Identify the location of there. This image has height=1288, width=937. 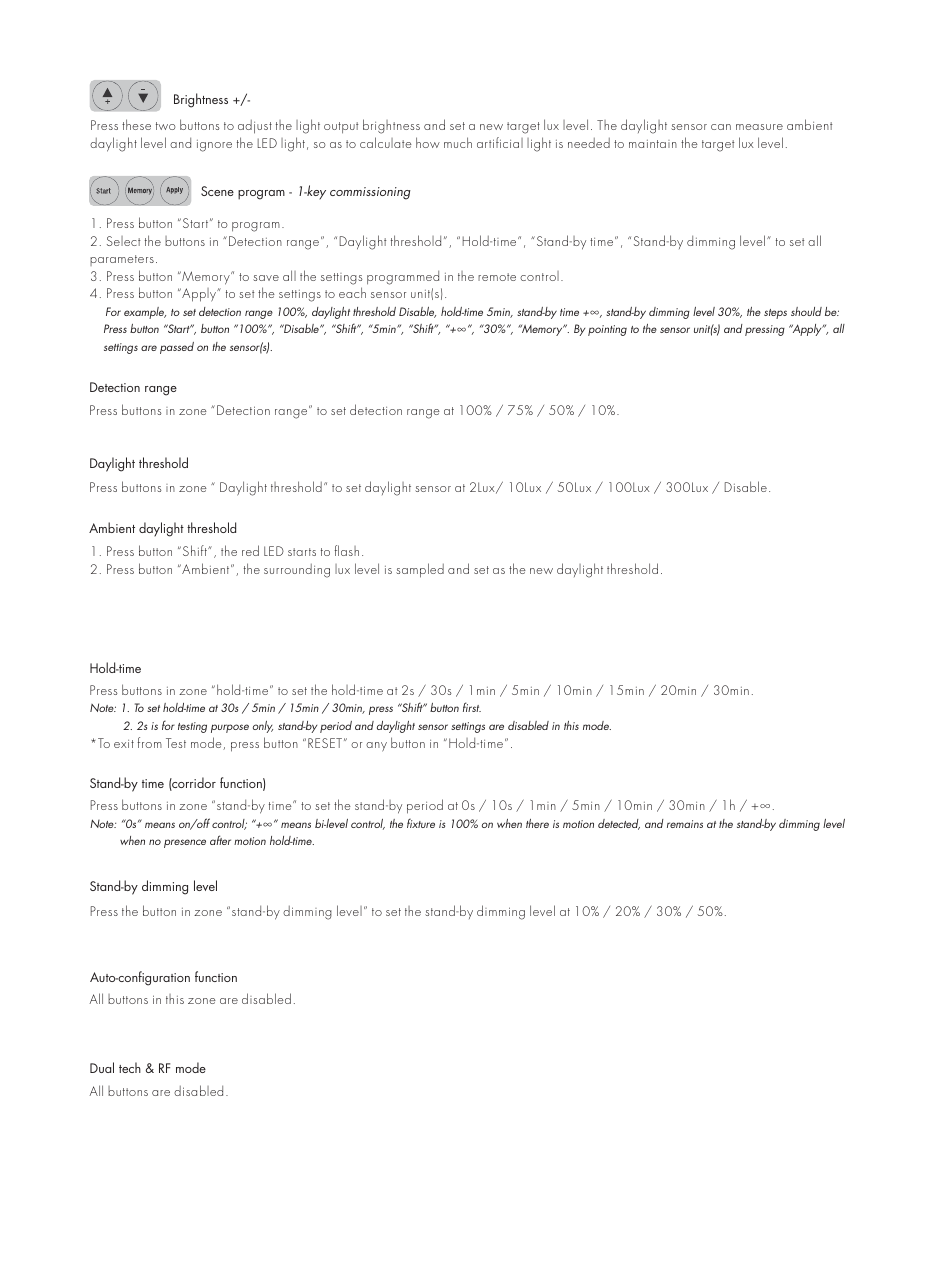
(537, 823).
